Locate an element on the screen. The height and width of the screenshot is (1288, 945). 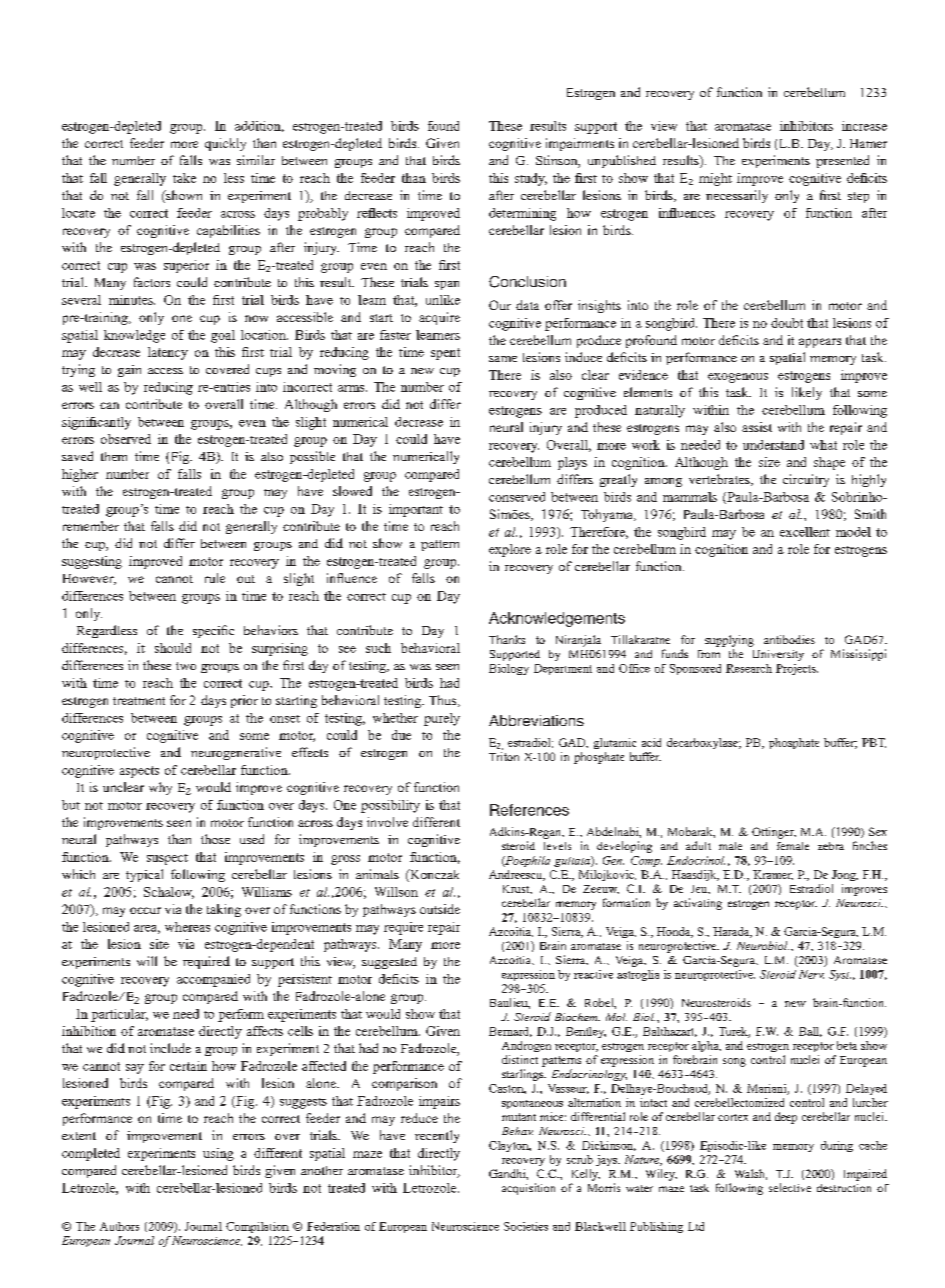
study is located at coordinates (531, 179).
